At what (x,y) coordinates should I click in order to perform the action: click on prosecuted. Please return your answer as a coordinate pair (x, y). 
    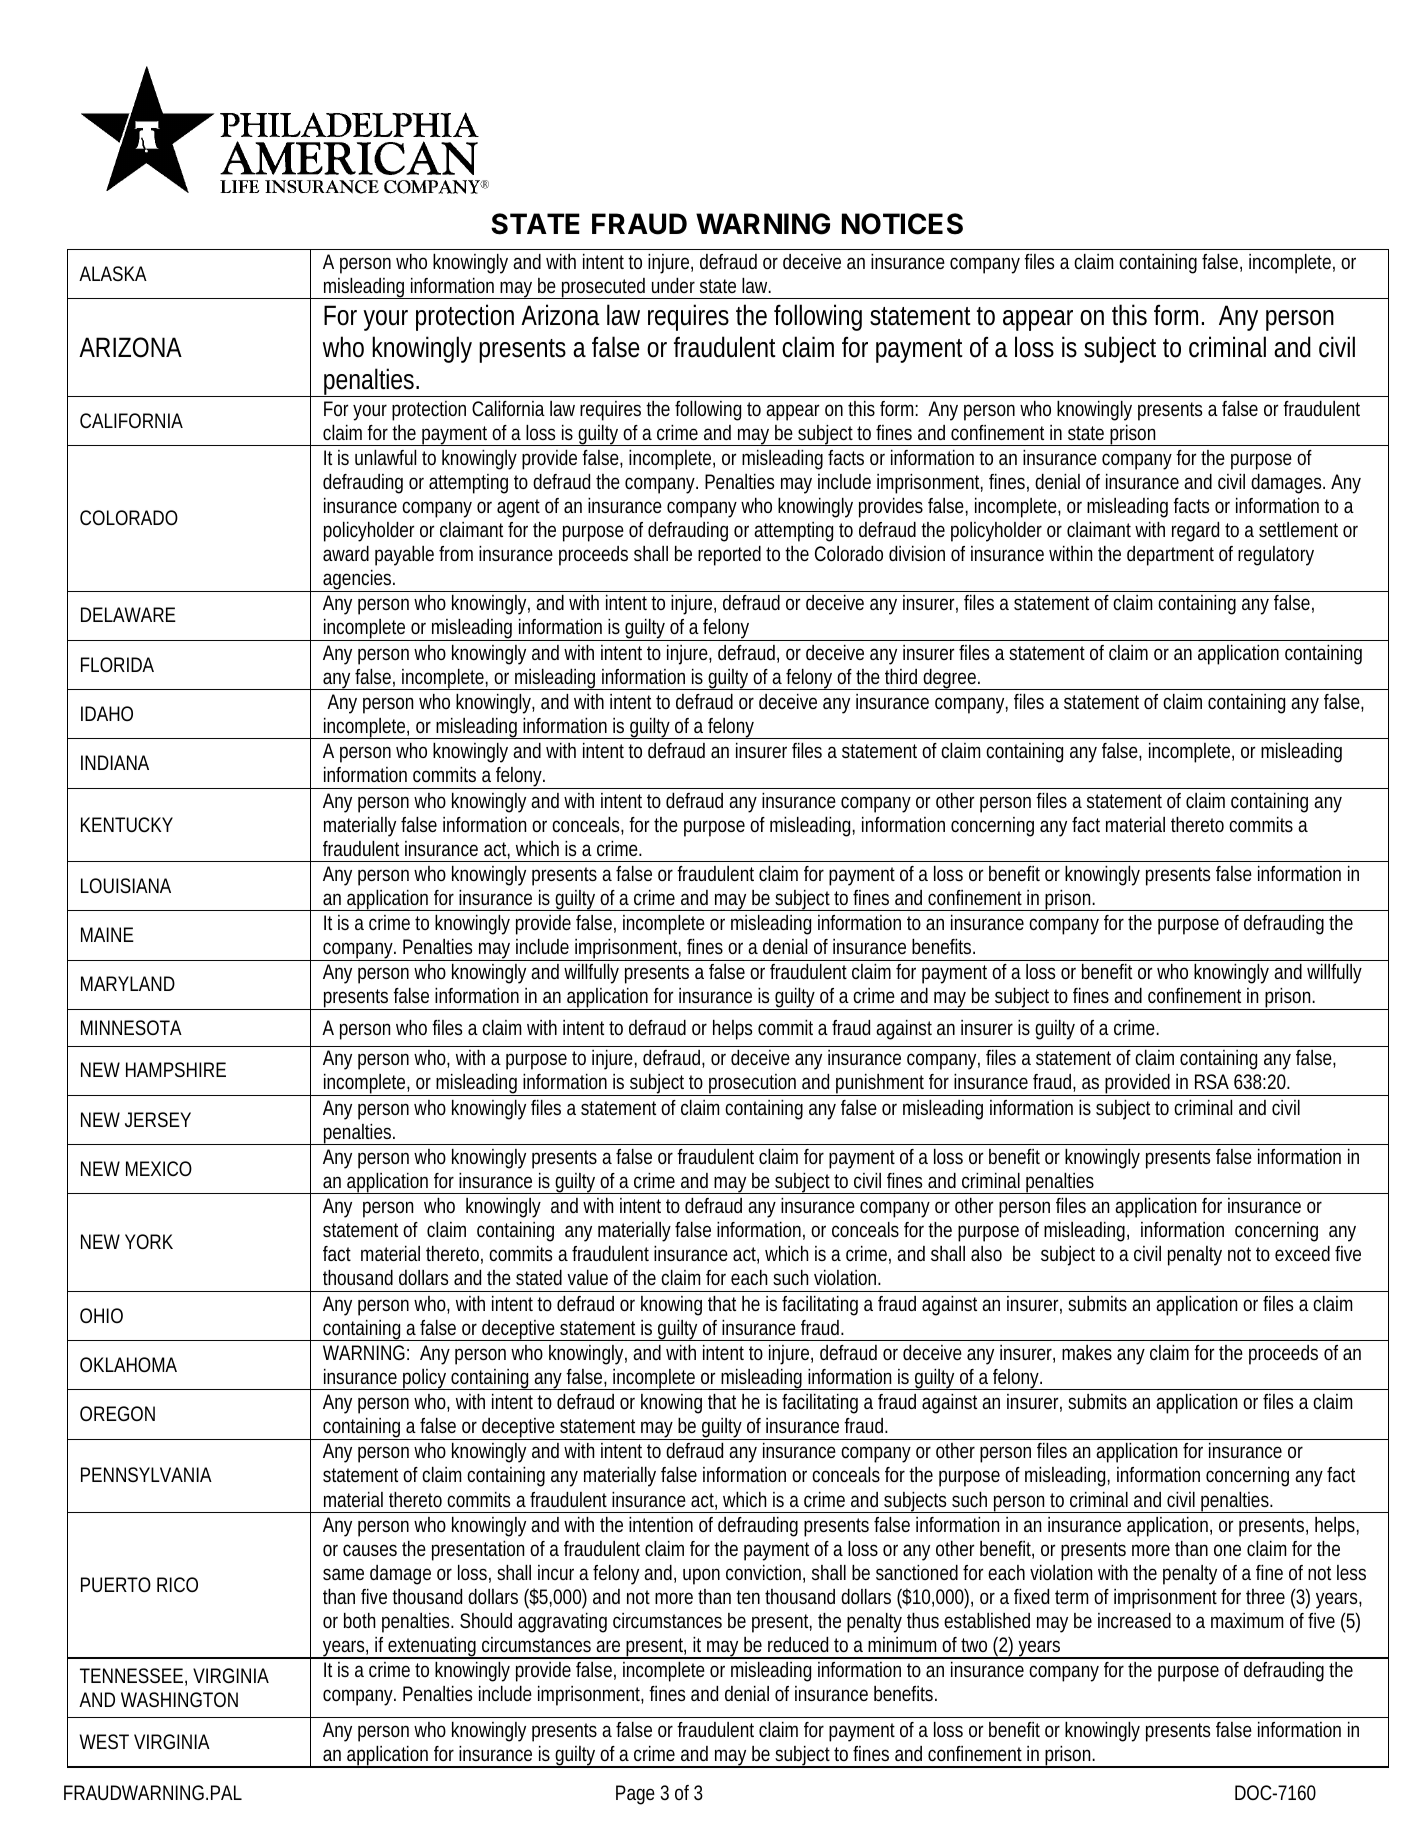
    Looking at the image, I should click on (605, 288).
